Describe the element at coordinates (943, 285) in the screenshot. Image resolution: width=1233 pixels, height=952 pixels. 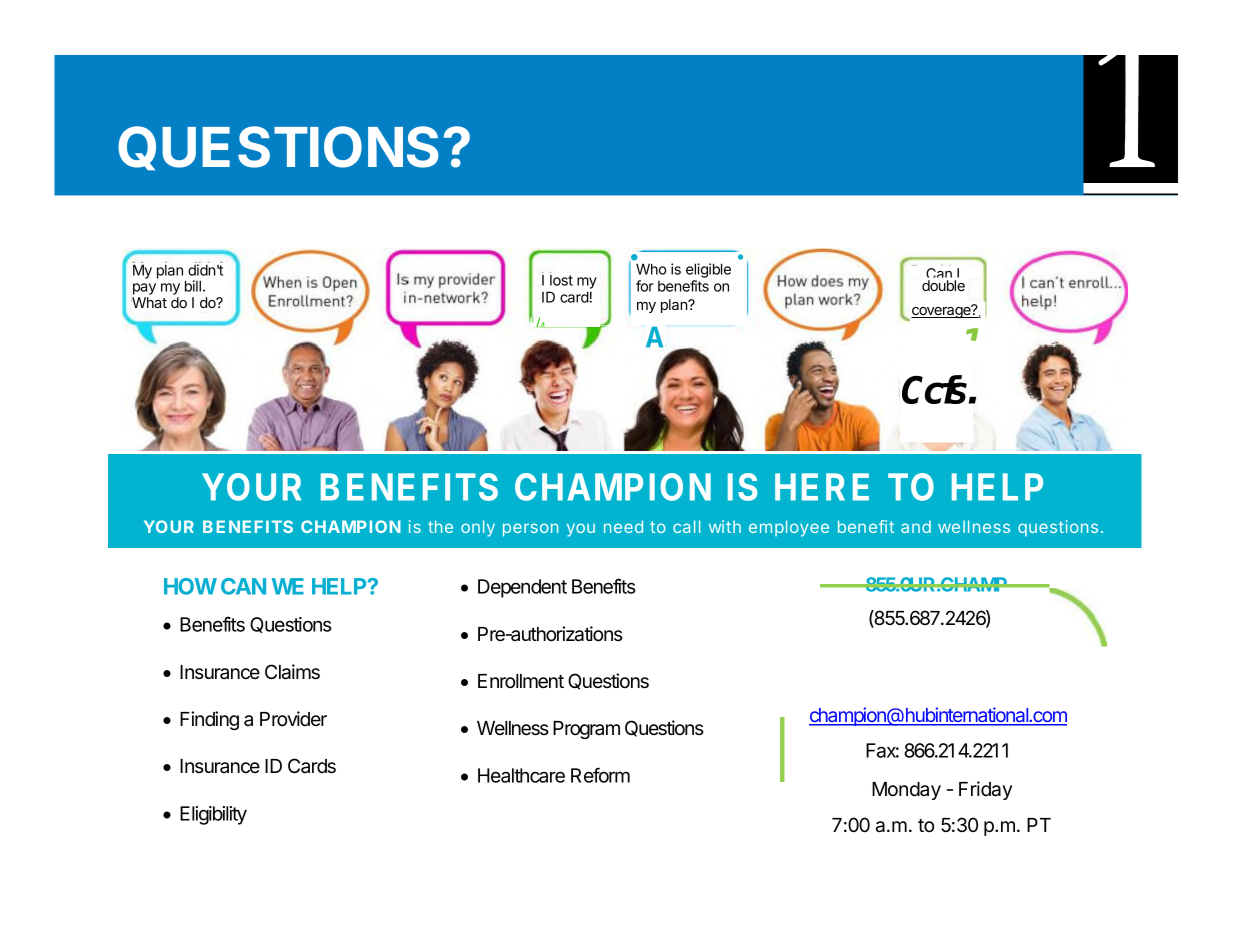
I see `double` at that location.
